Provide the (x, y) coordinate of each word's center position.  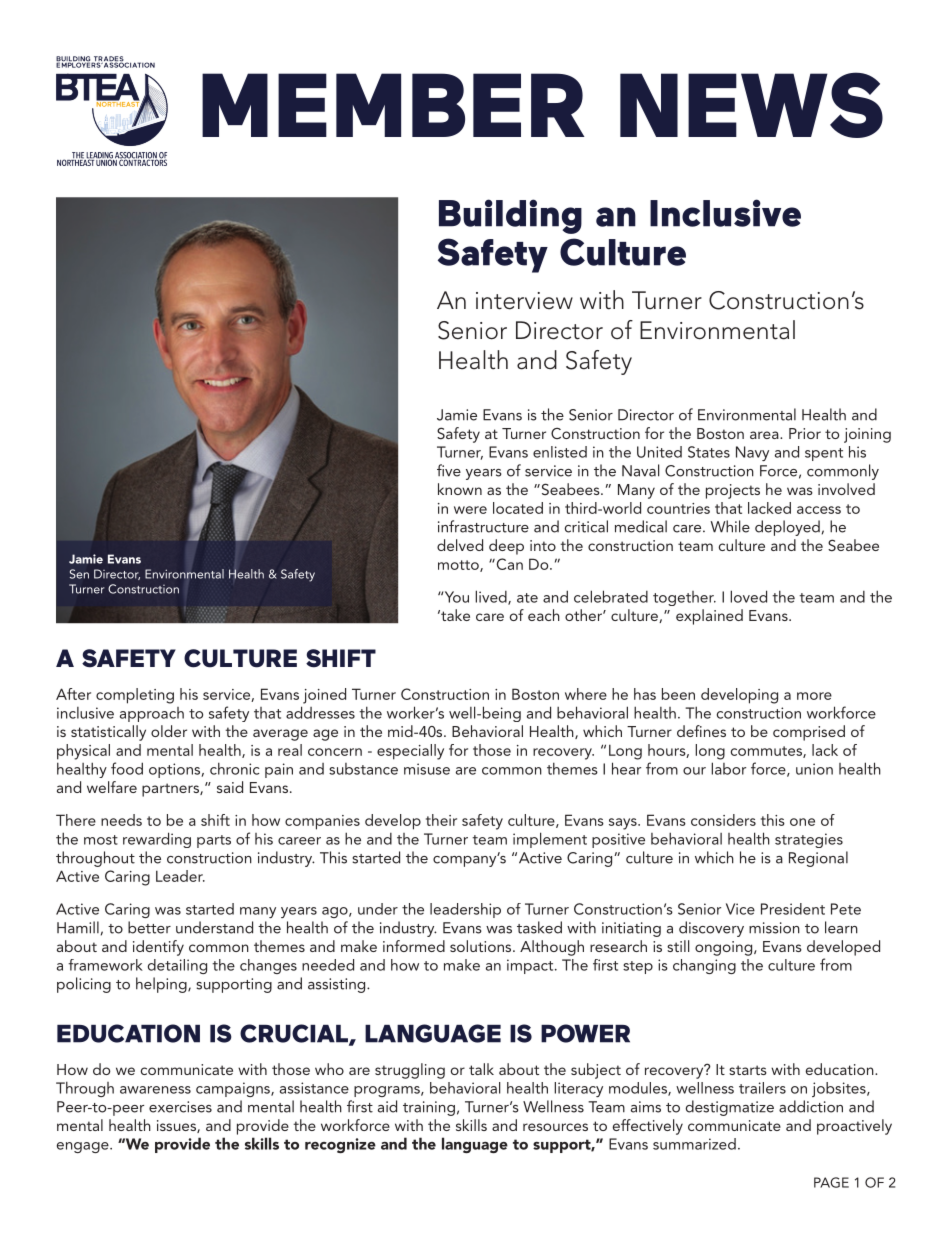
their (441, 820)
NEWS (751, 105)
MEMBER (393, 105)
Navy (752, 453)
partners (171, 790)
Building (510, 216)
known (460, 489)
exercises (180, 1107)
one (802, 822)
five (449, 470)
